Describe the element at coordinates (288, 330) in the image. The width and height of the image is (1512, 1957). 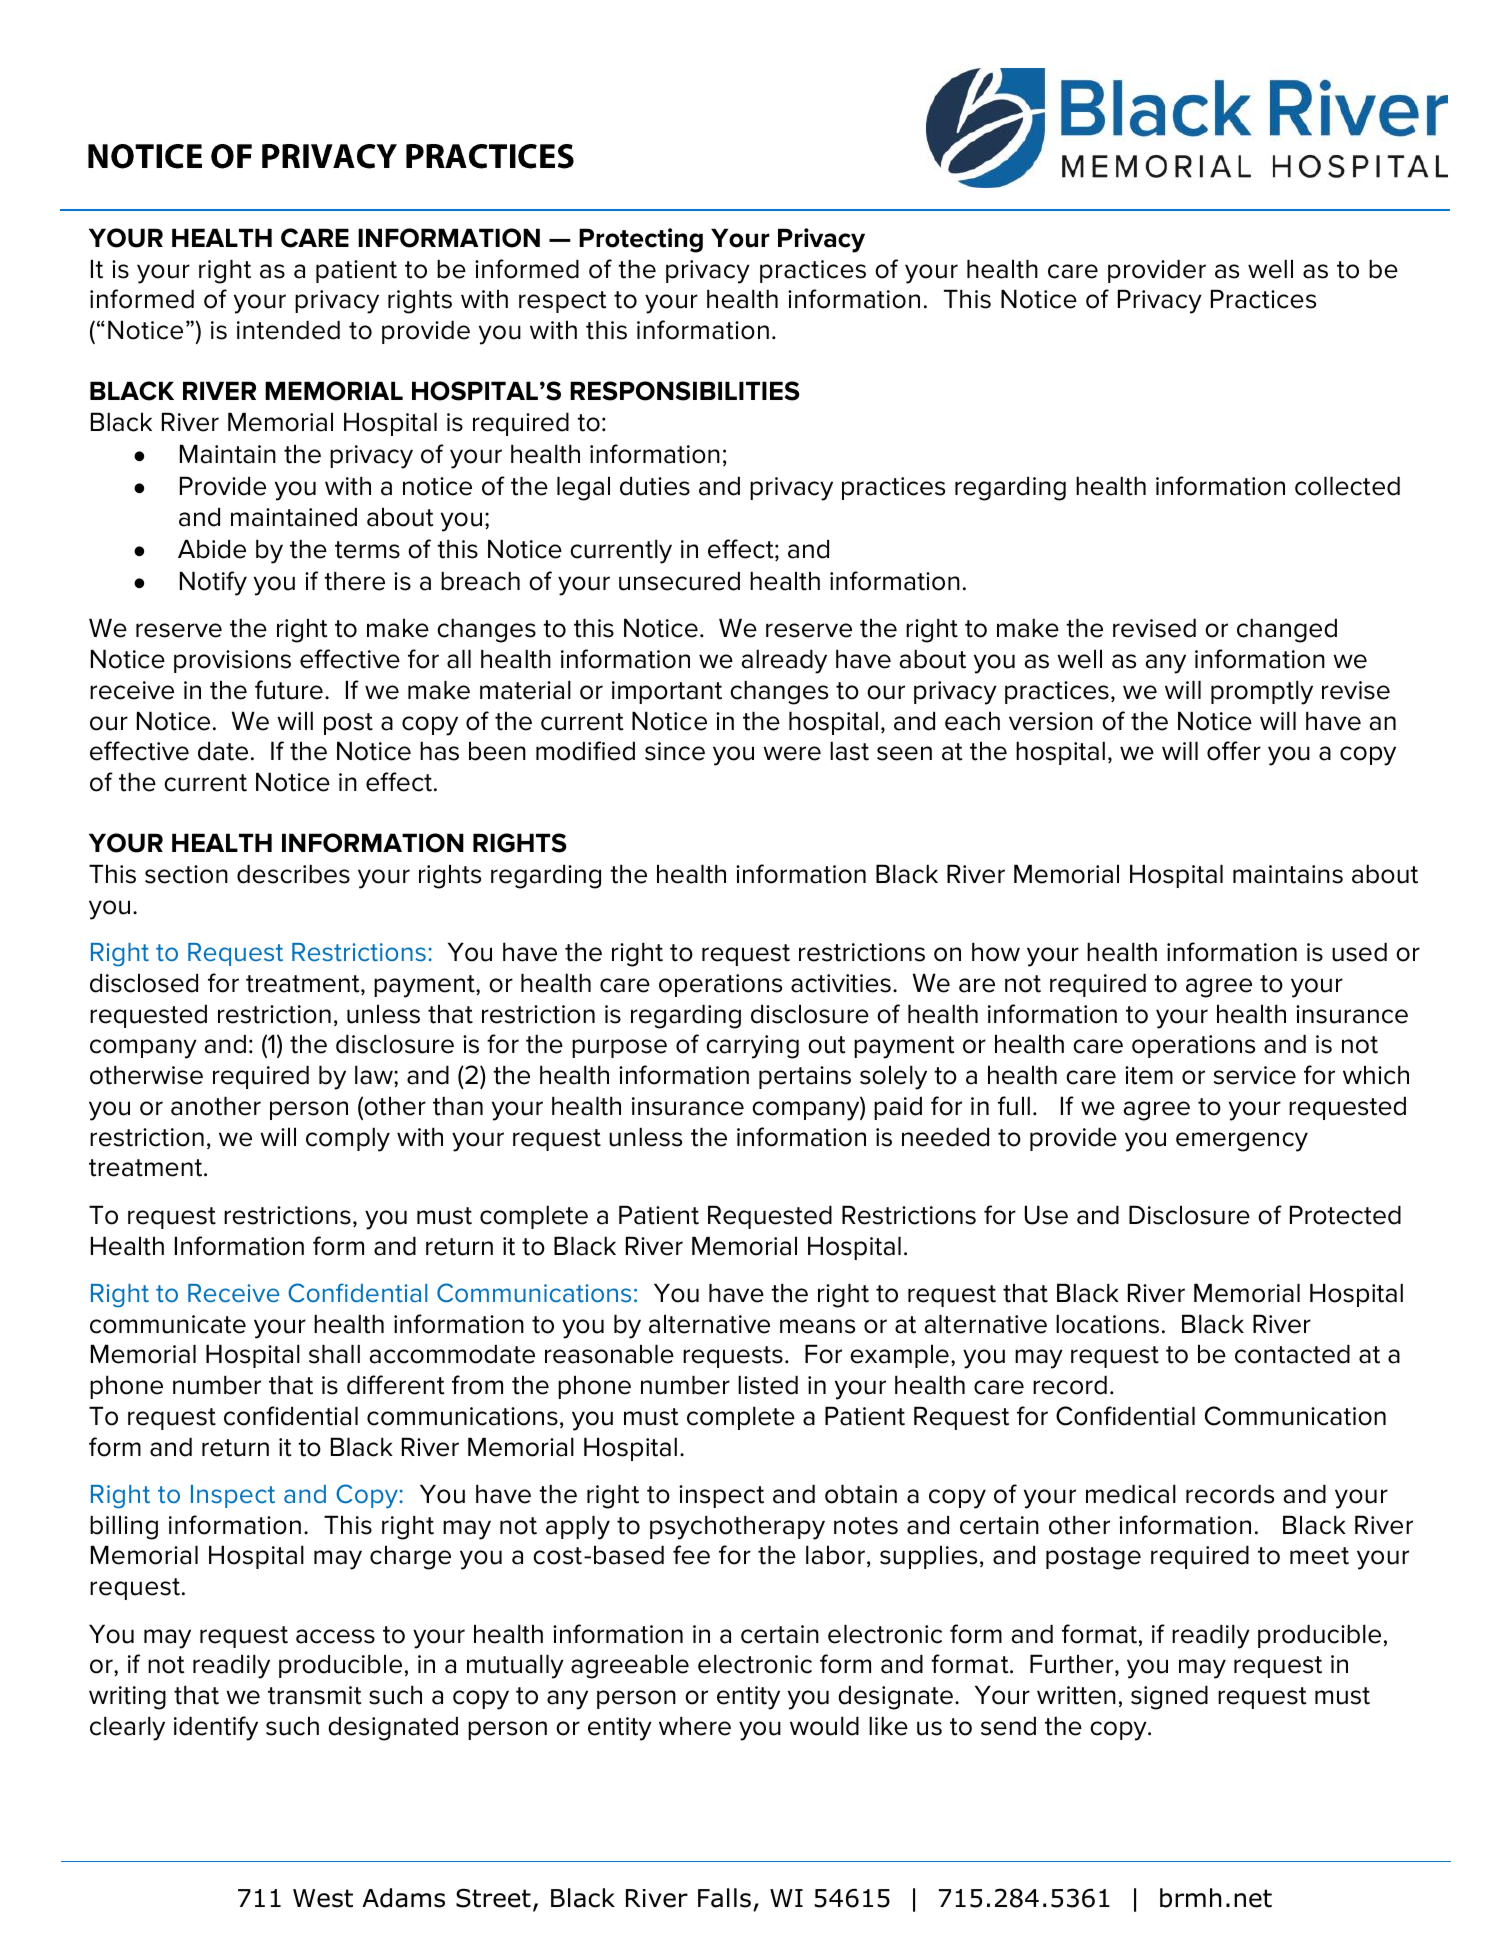
I see `intended` at that location.
